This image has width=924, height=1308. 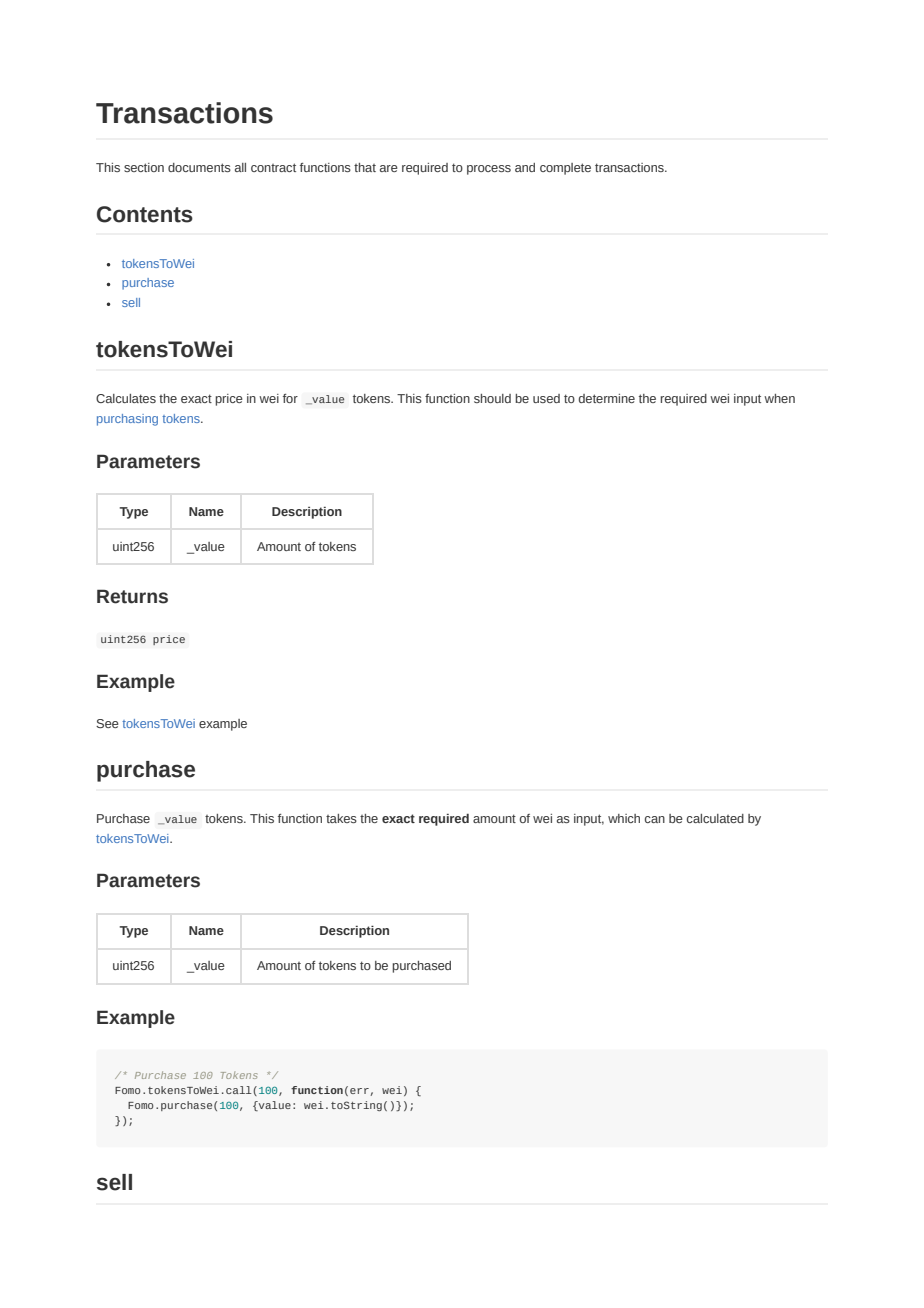 I want to click on documents, so click(x=199, y=167).
